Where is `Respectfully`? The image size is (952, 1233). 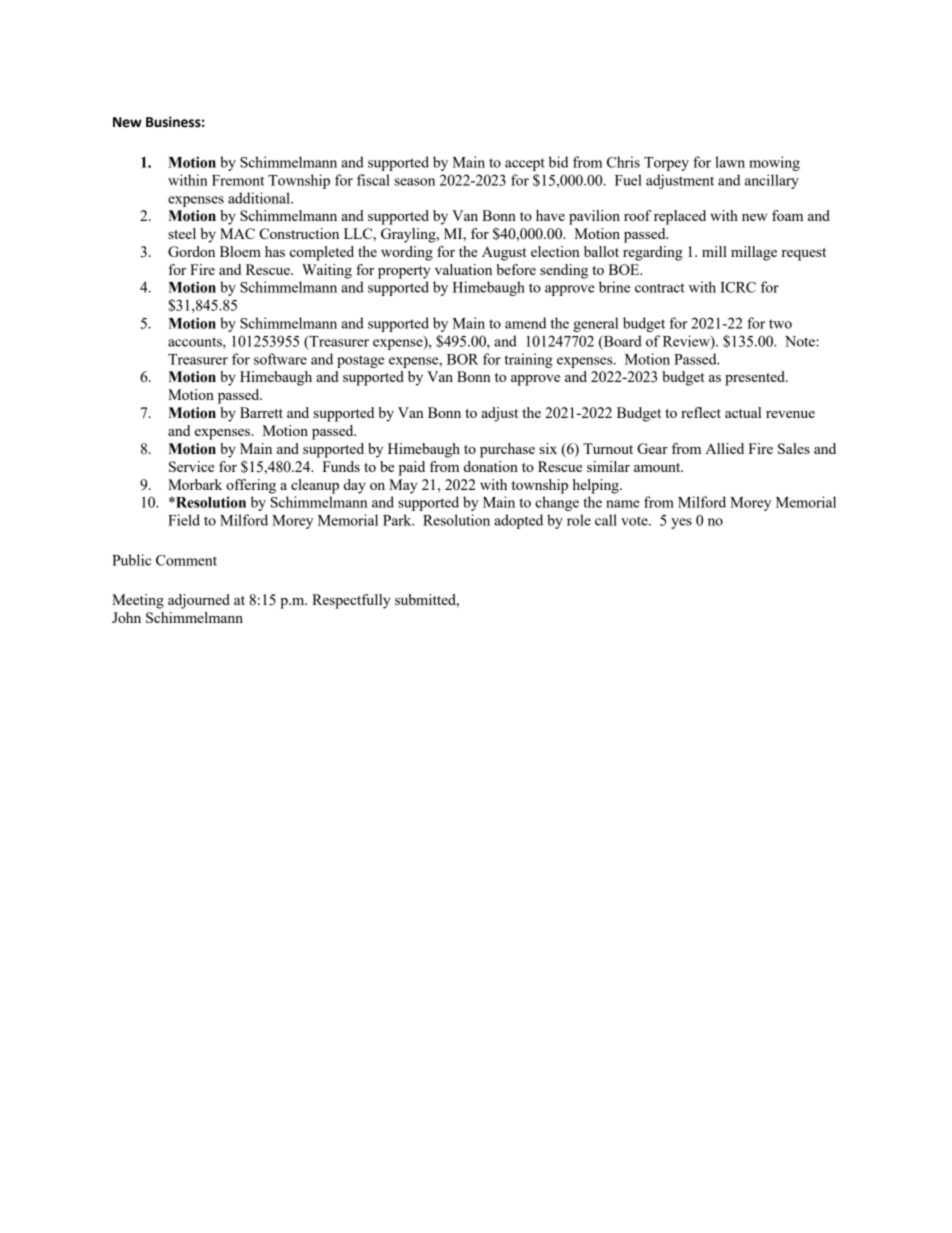 Respectfully is located at coordinates (351, 601).
